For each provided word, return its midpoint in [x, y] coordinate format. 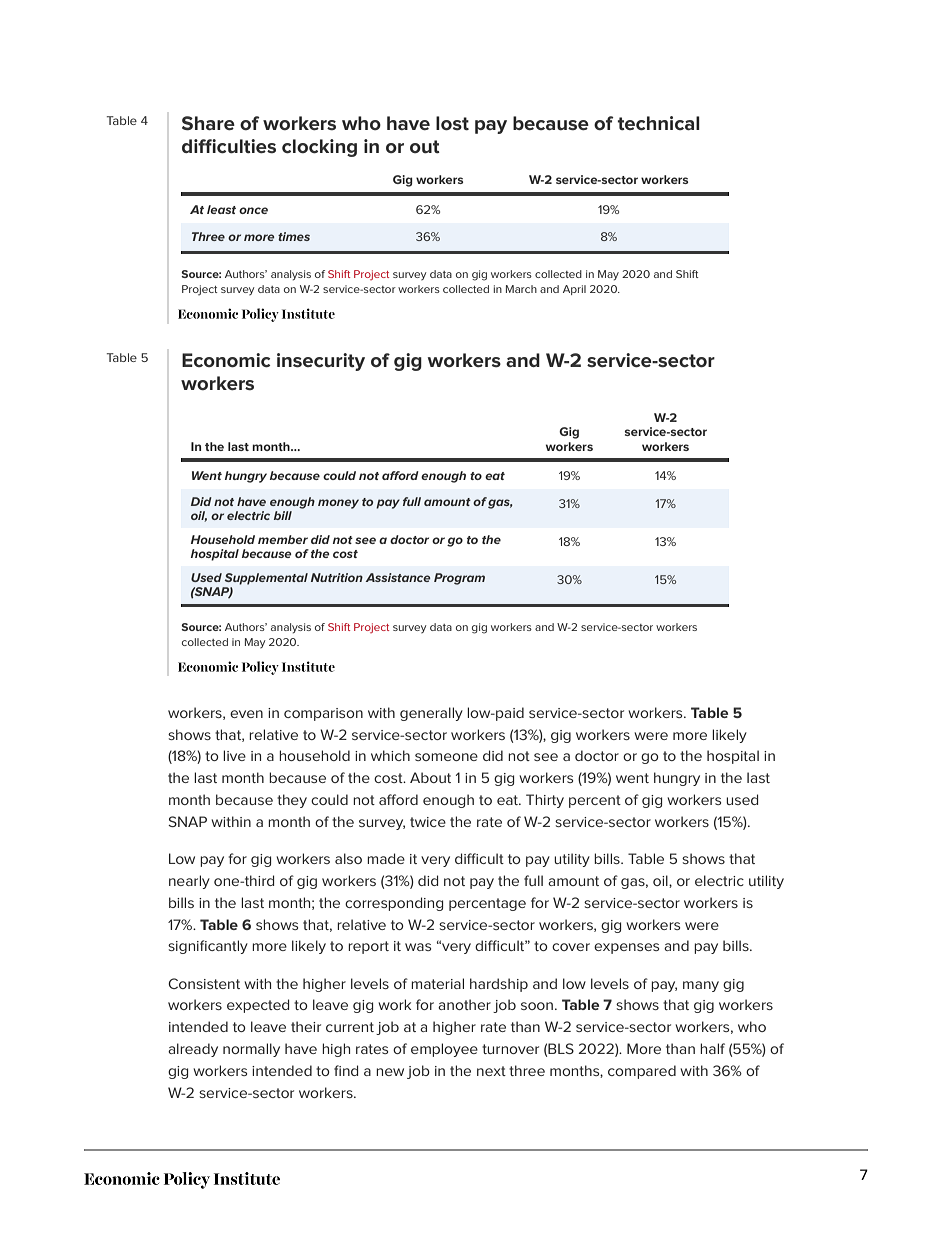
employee [444, 1050]
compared [642, 1072]
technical [658, 123]
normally [251, 1050]
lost [452, 123]
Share [208, 123]
